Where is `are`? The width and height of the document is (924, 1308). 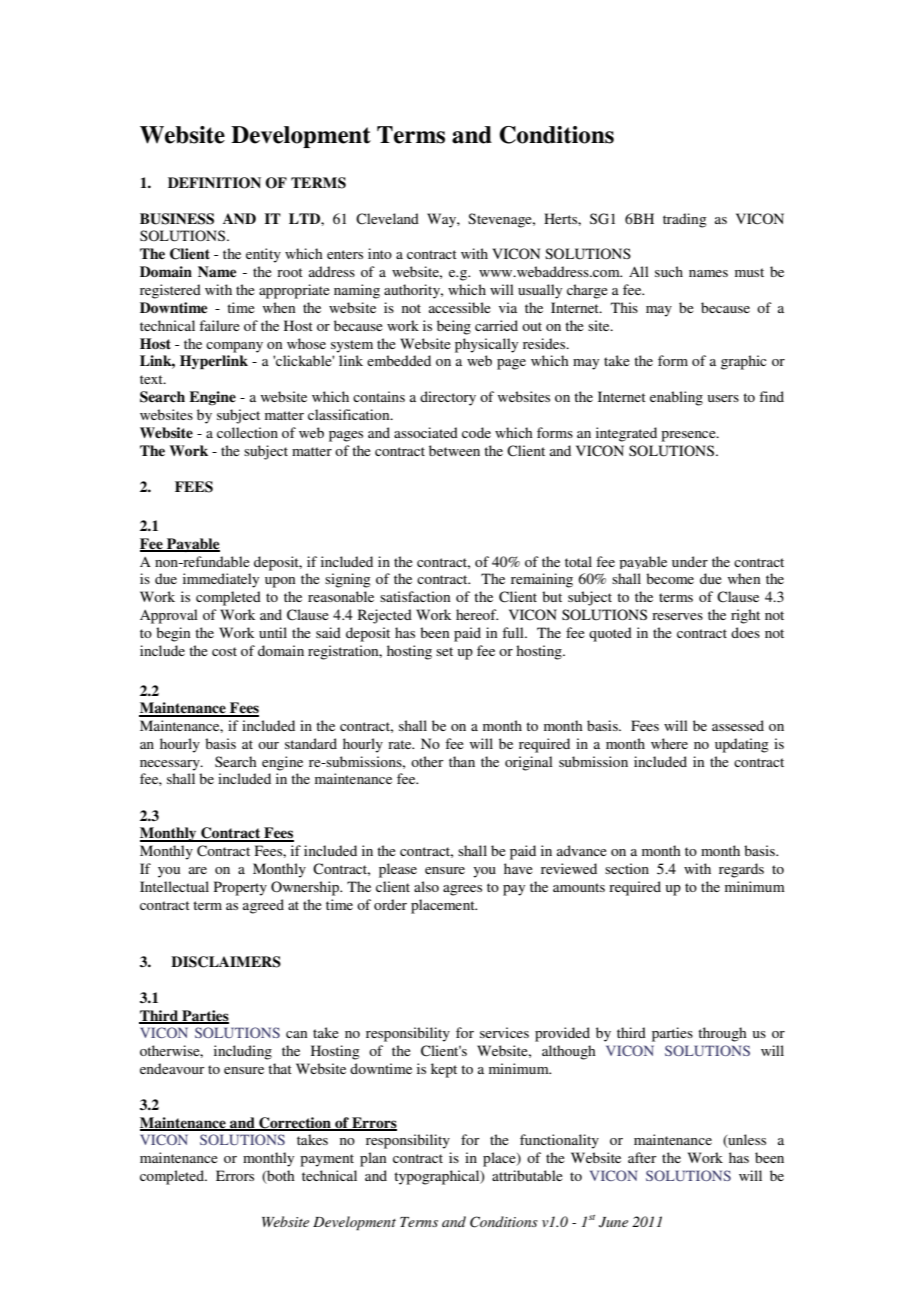 are is located at coordinates (198, 870).
